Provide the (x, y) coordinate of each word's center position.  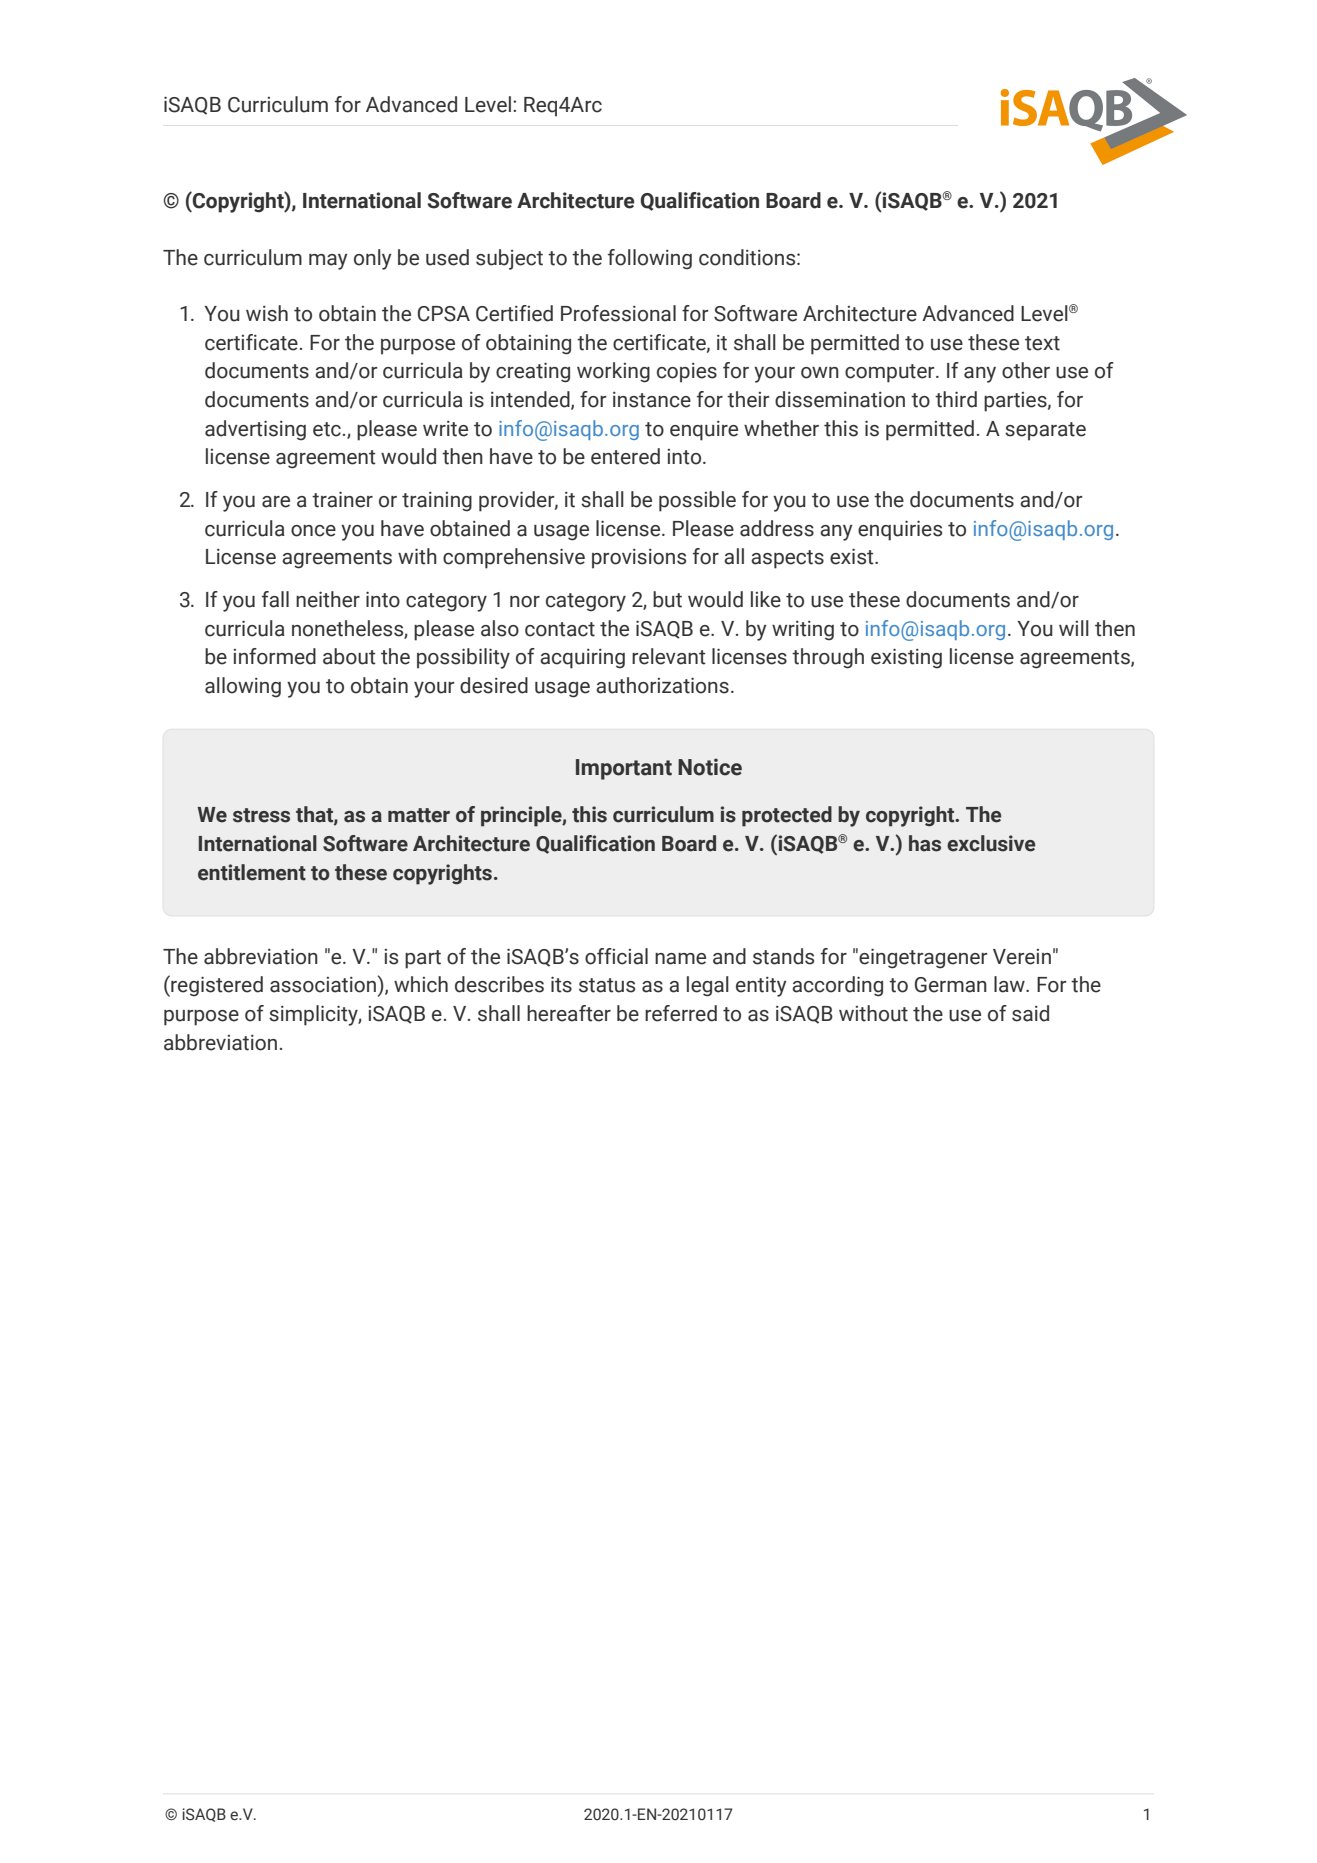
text (1042, 343)
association (323, 985)
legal (708, 986)
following (650, 259)
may (328, 262)
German (951, 985)
